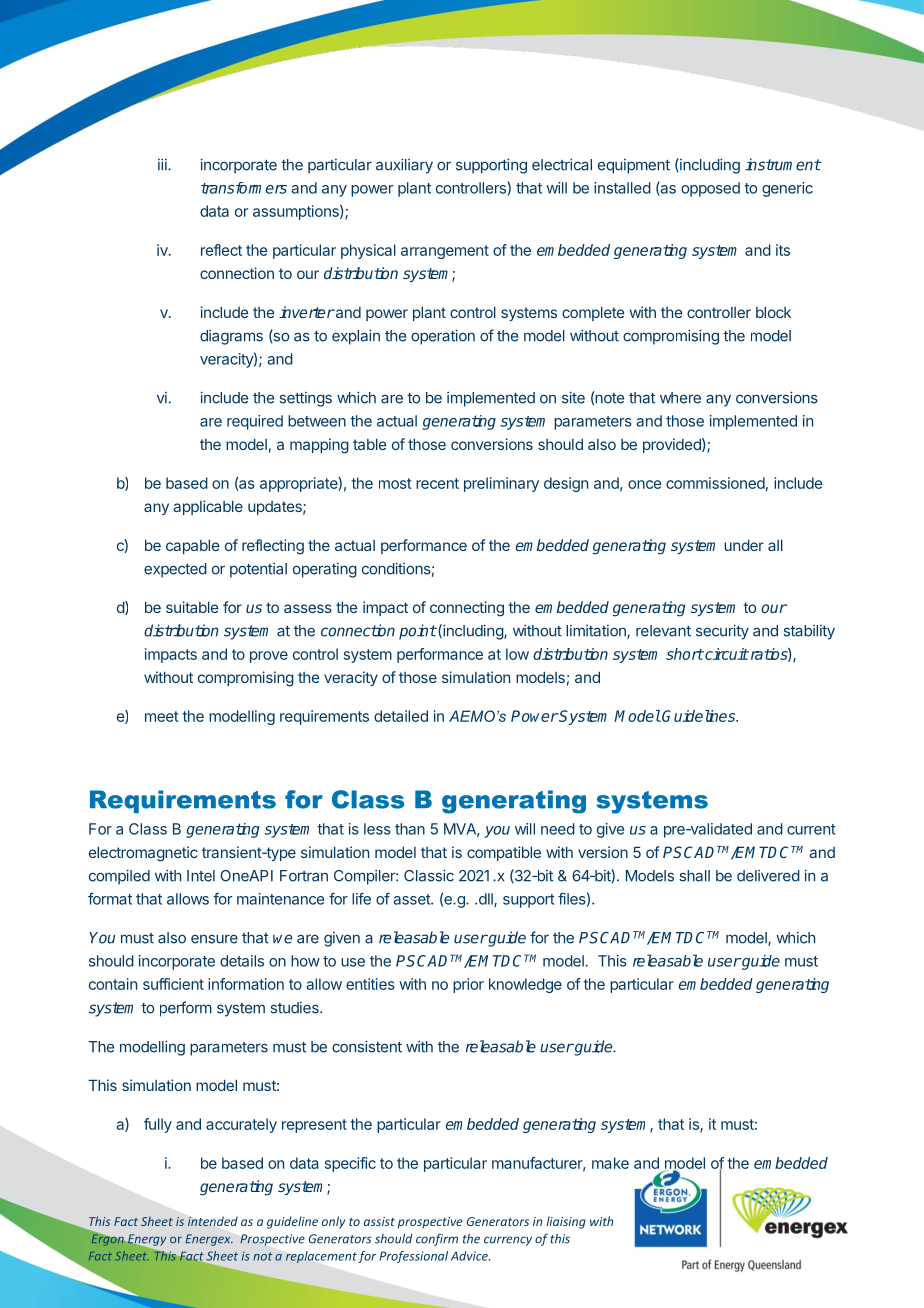  Describe the element at coordinates (201, 876) in the page. I see `Intel` at that location.
